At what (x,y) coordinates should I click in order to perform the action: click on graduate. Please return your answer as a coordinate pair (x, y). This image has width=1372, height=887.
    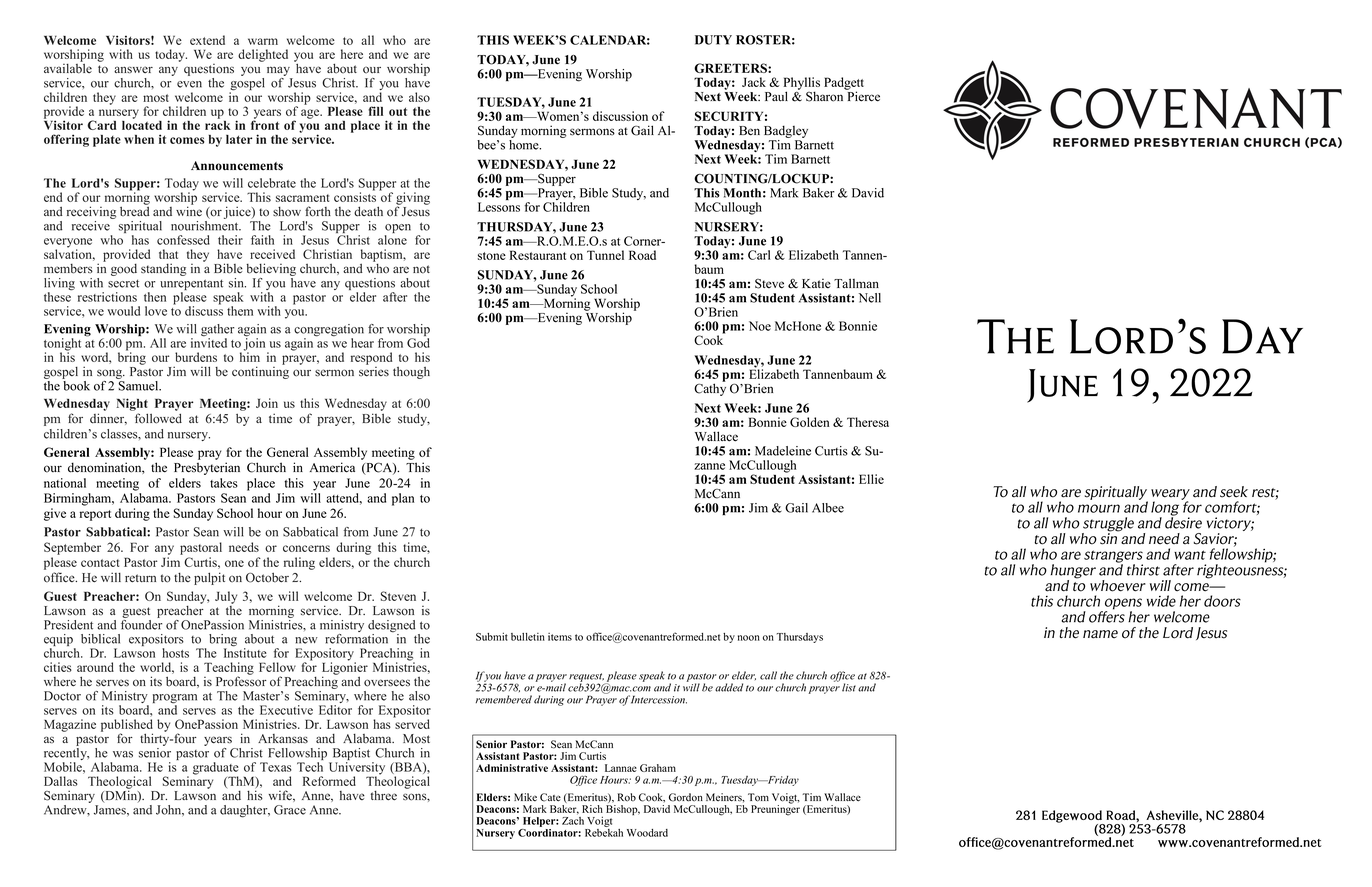
    Looking at the image, I should click on (216, 769).
